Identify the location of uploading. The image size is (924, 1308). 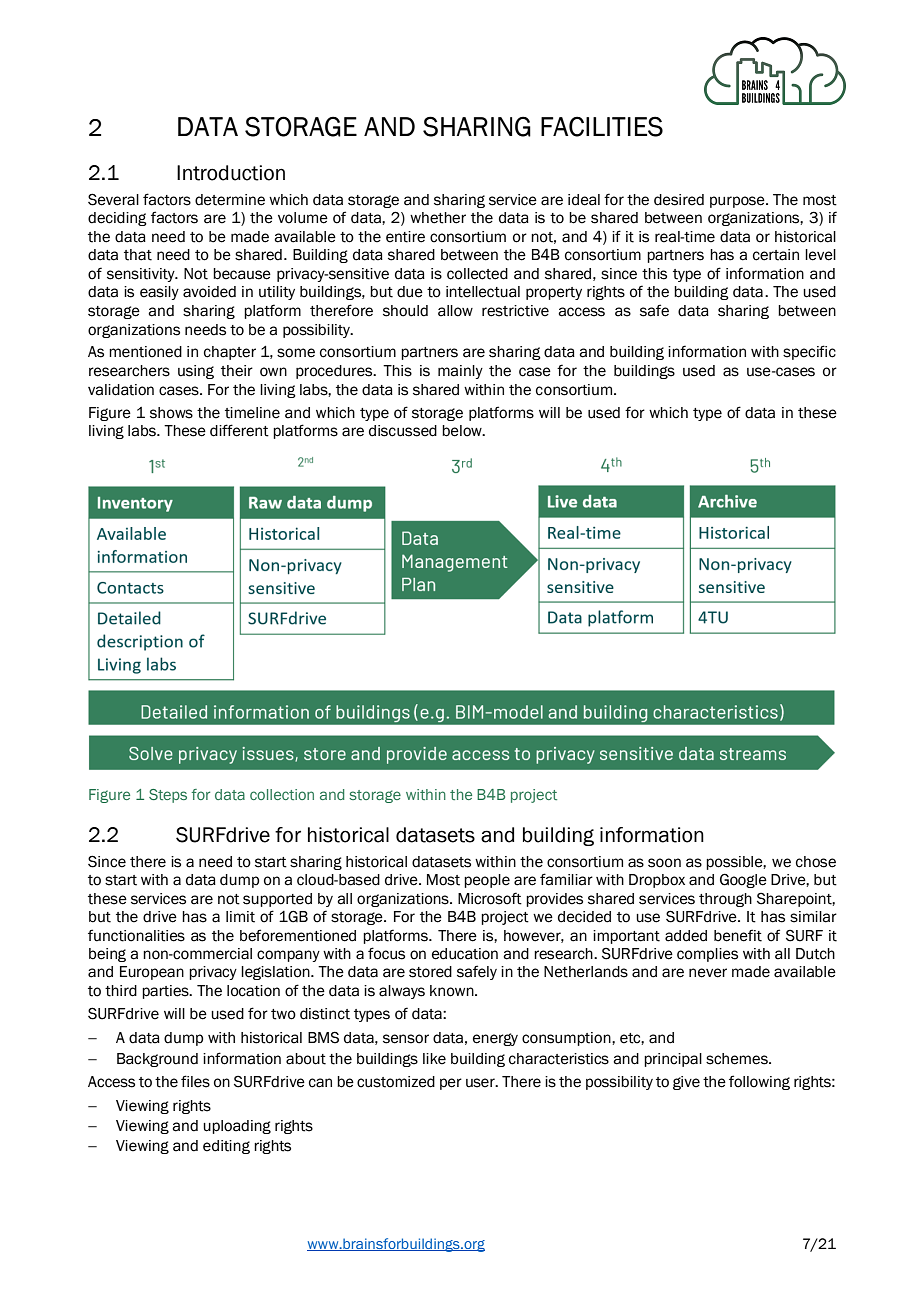
(237, 1127).
